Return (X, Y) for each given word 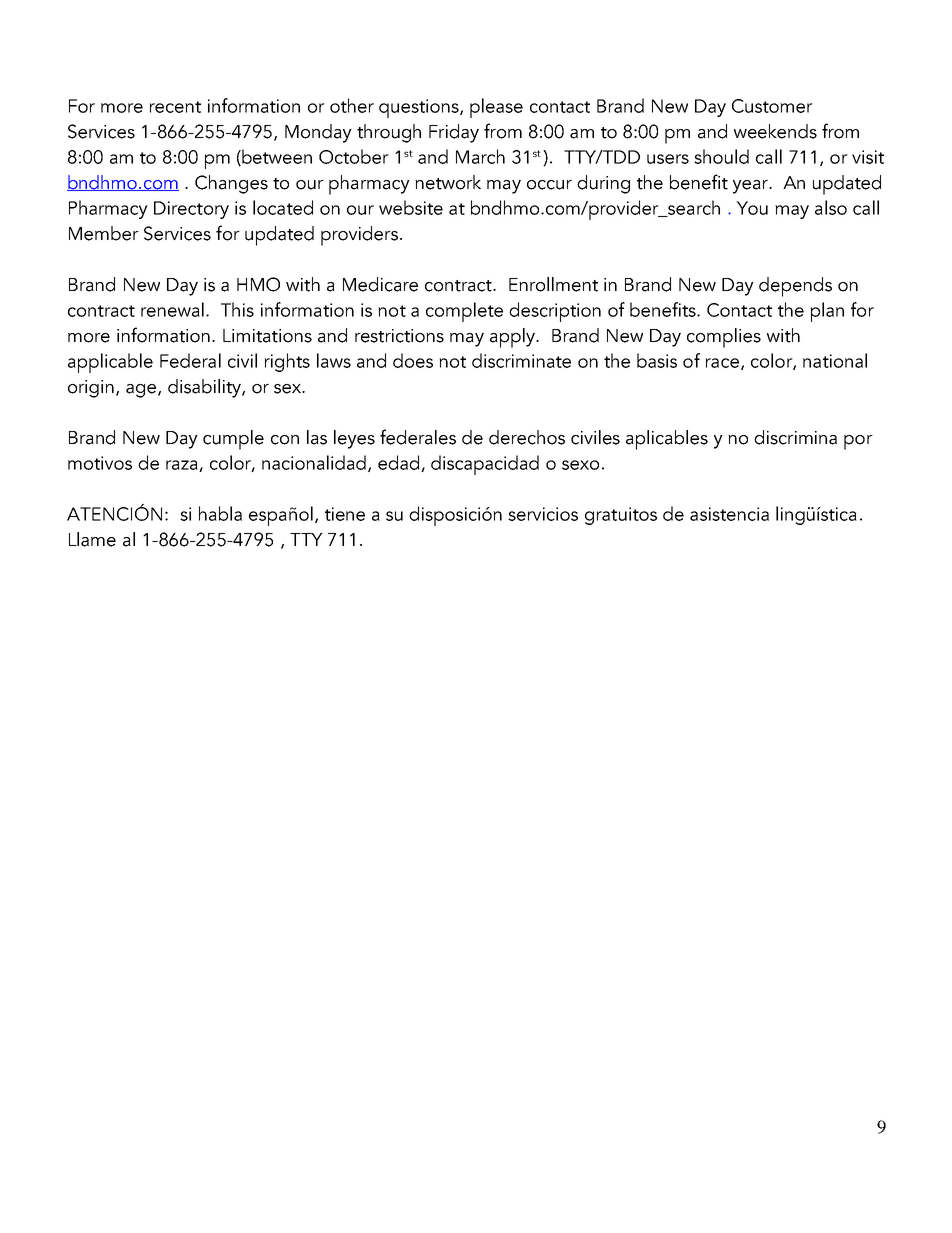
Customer (772, 106)
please (496, 108)
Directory (191, 210)
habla (220, 513)
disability (205, 388)
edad (400, 463)
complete (464, 312)
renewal (172, 309)
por (858, 442)
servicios (543, 514)
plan (827, 312)
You (752, 208)
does (413, 360)
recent (175, 107)
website (411, 207)
